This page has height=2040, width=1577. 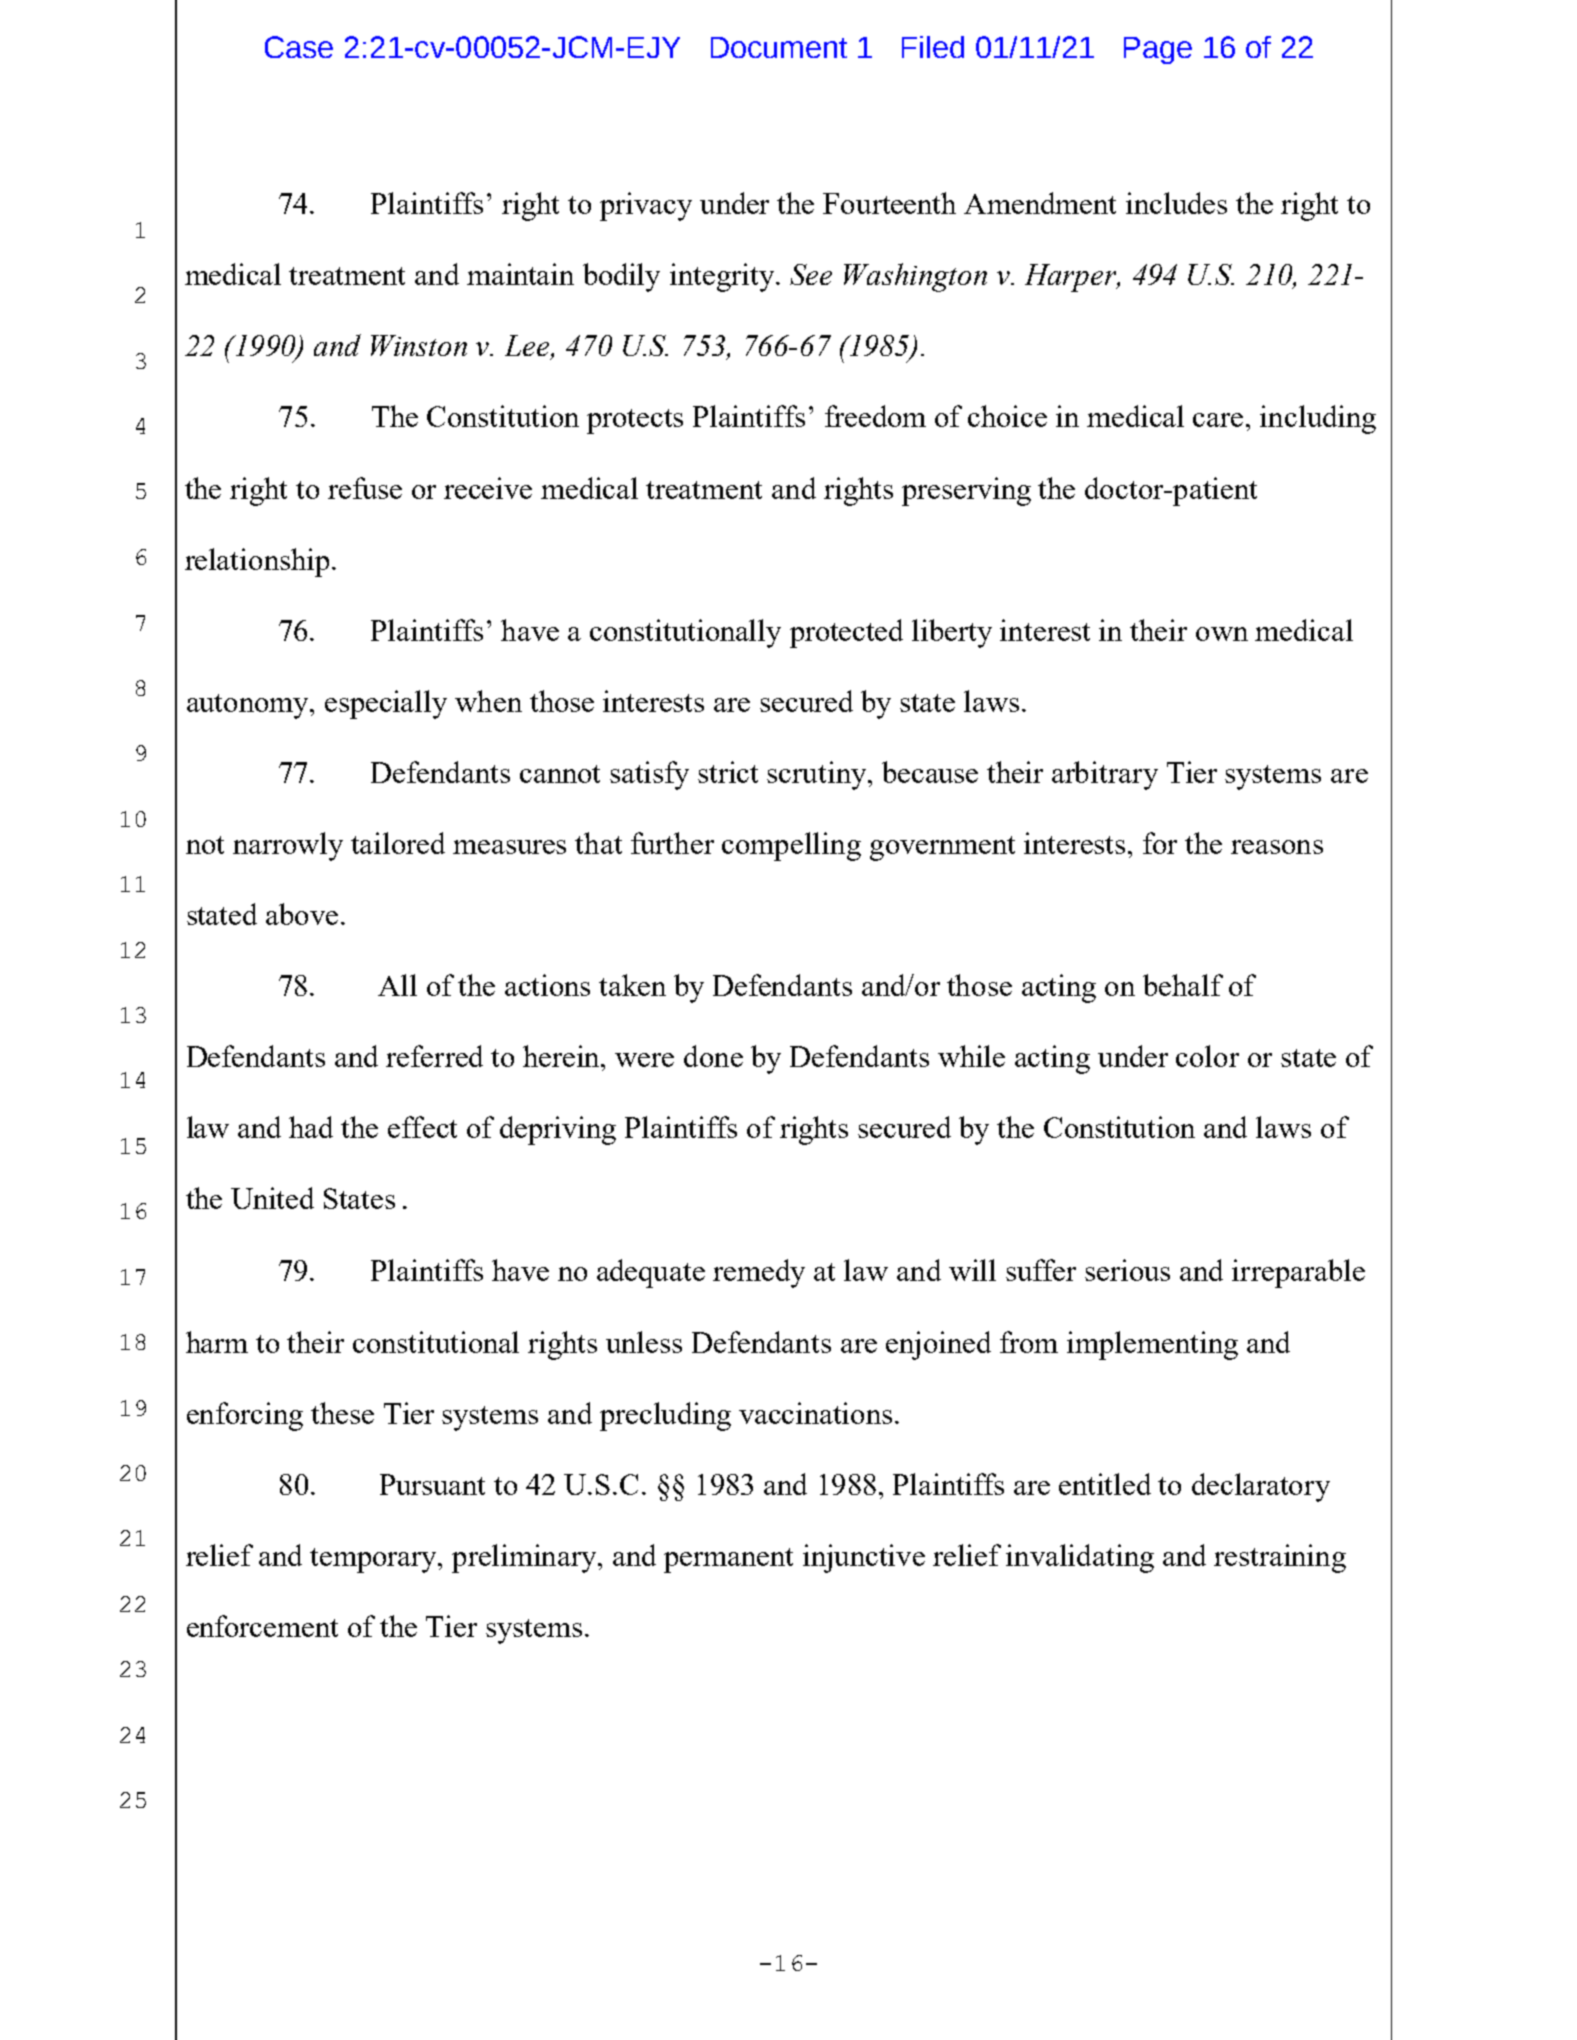 What do you see at coordinates (846, 633) in the page?
I see `protected` at bounding box center [846, 633].
